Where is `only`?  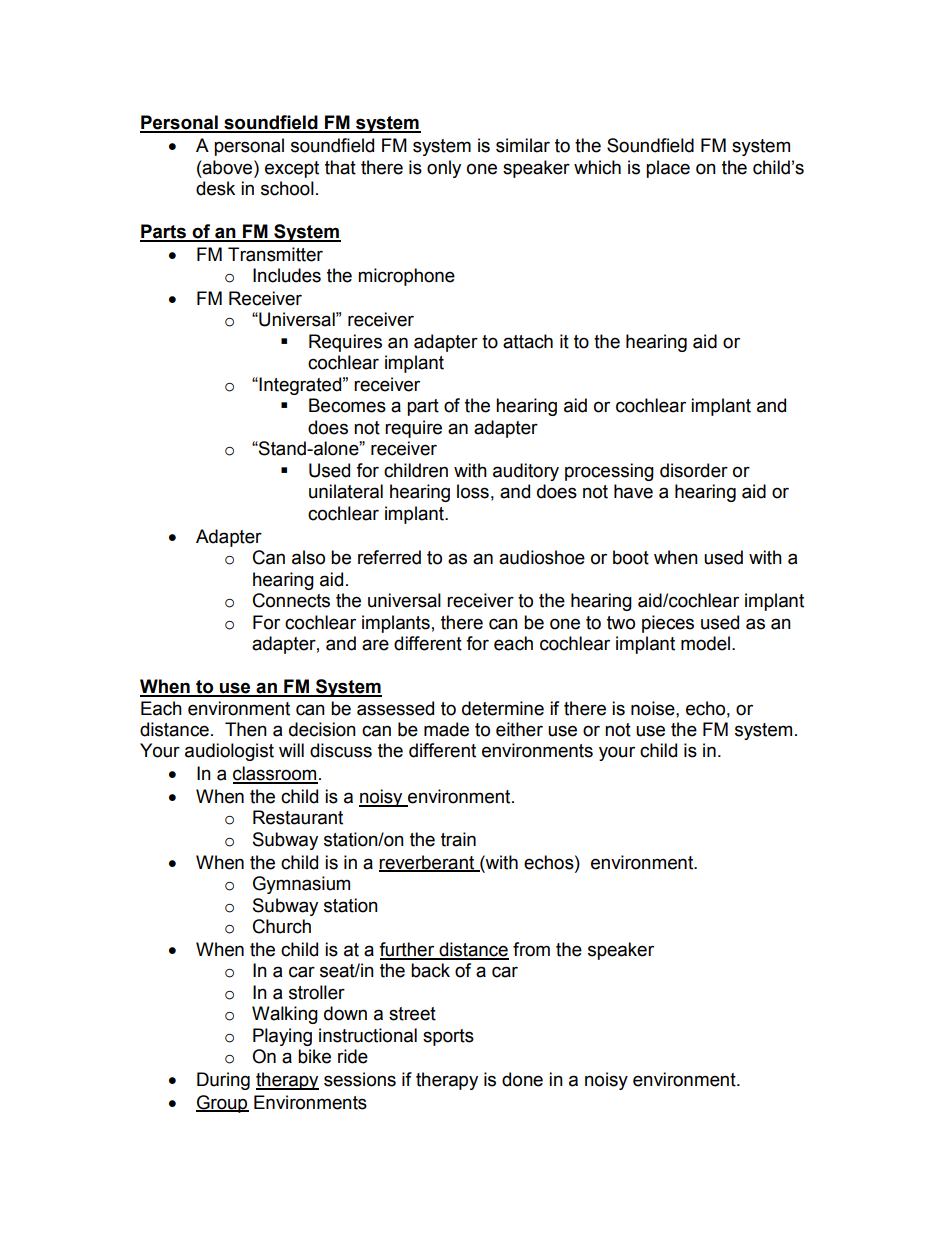 only is located at coordinates (444, 169).
